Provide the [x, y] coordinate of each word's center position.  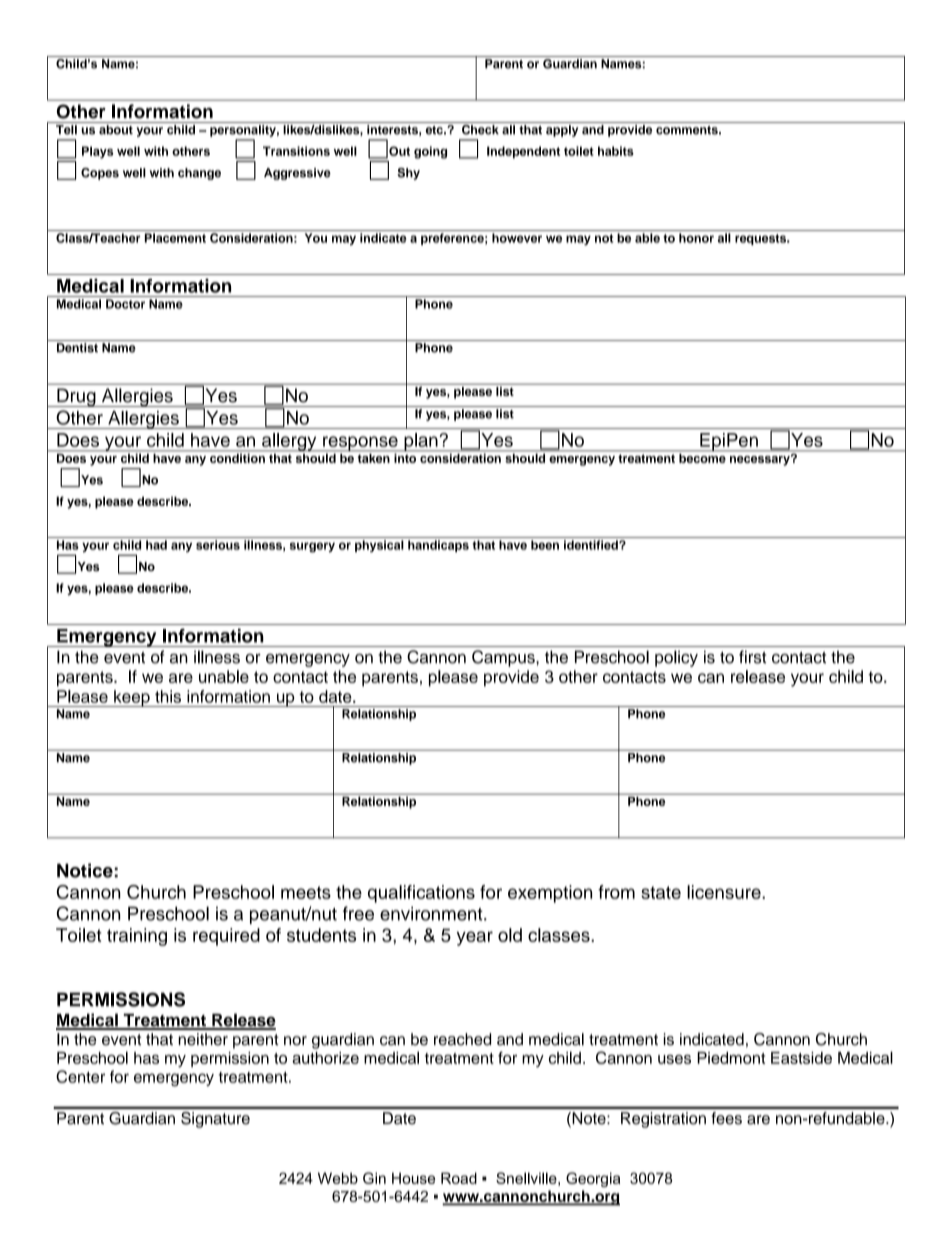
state [661, 892]
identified [592, 545]
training [137, 937]
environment [432, 913]
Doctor [125, 304]
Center [80, 1076]
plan [421, 442]
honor [696, 238]
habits [616, 151]
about [116, 130]
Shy [408, 174]
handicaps [438, 546]
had [156, 545]
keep [132, 698]
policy [676, 658]
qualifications [421, 894]
